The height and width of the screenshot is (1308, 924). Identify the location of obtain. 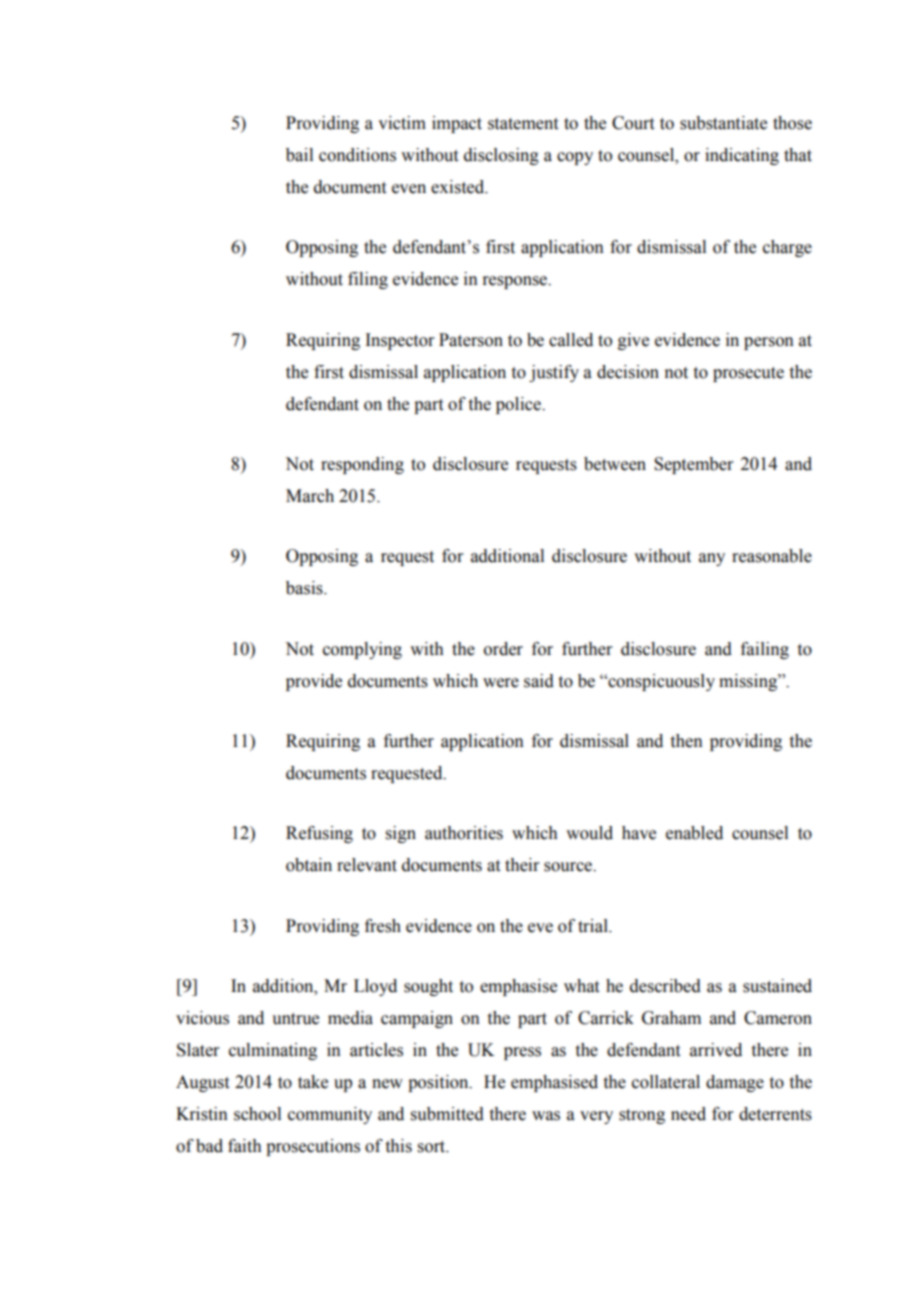
(309, 865).
